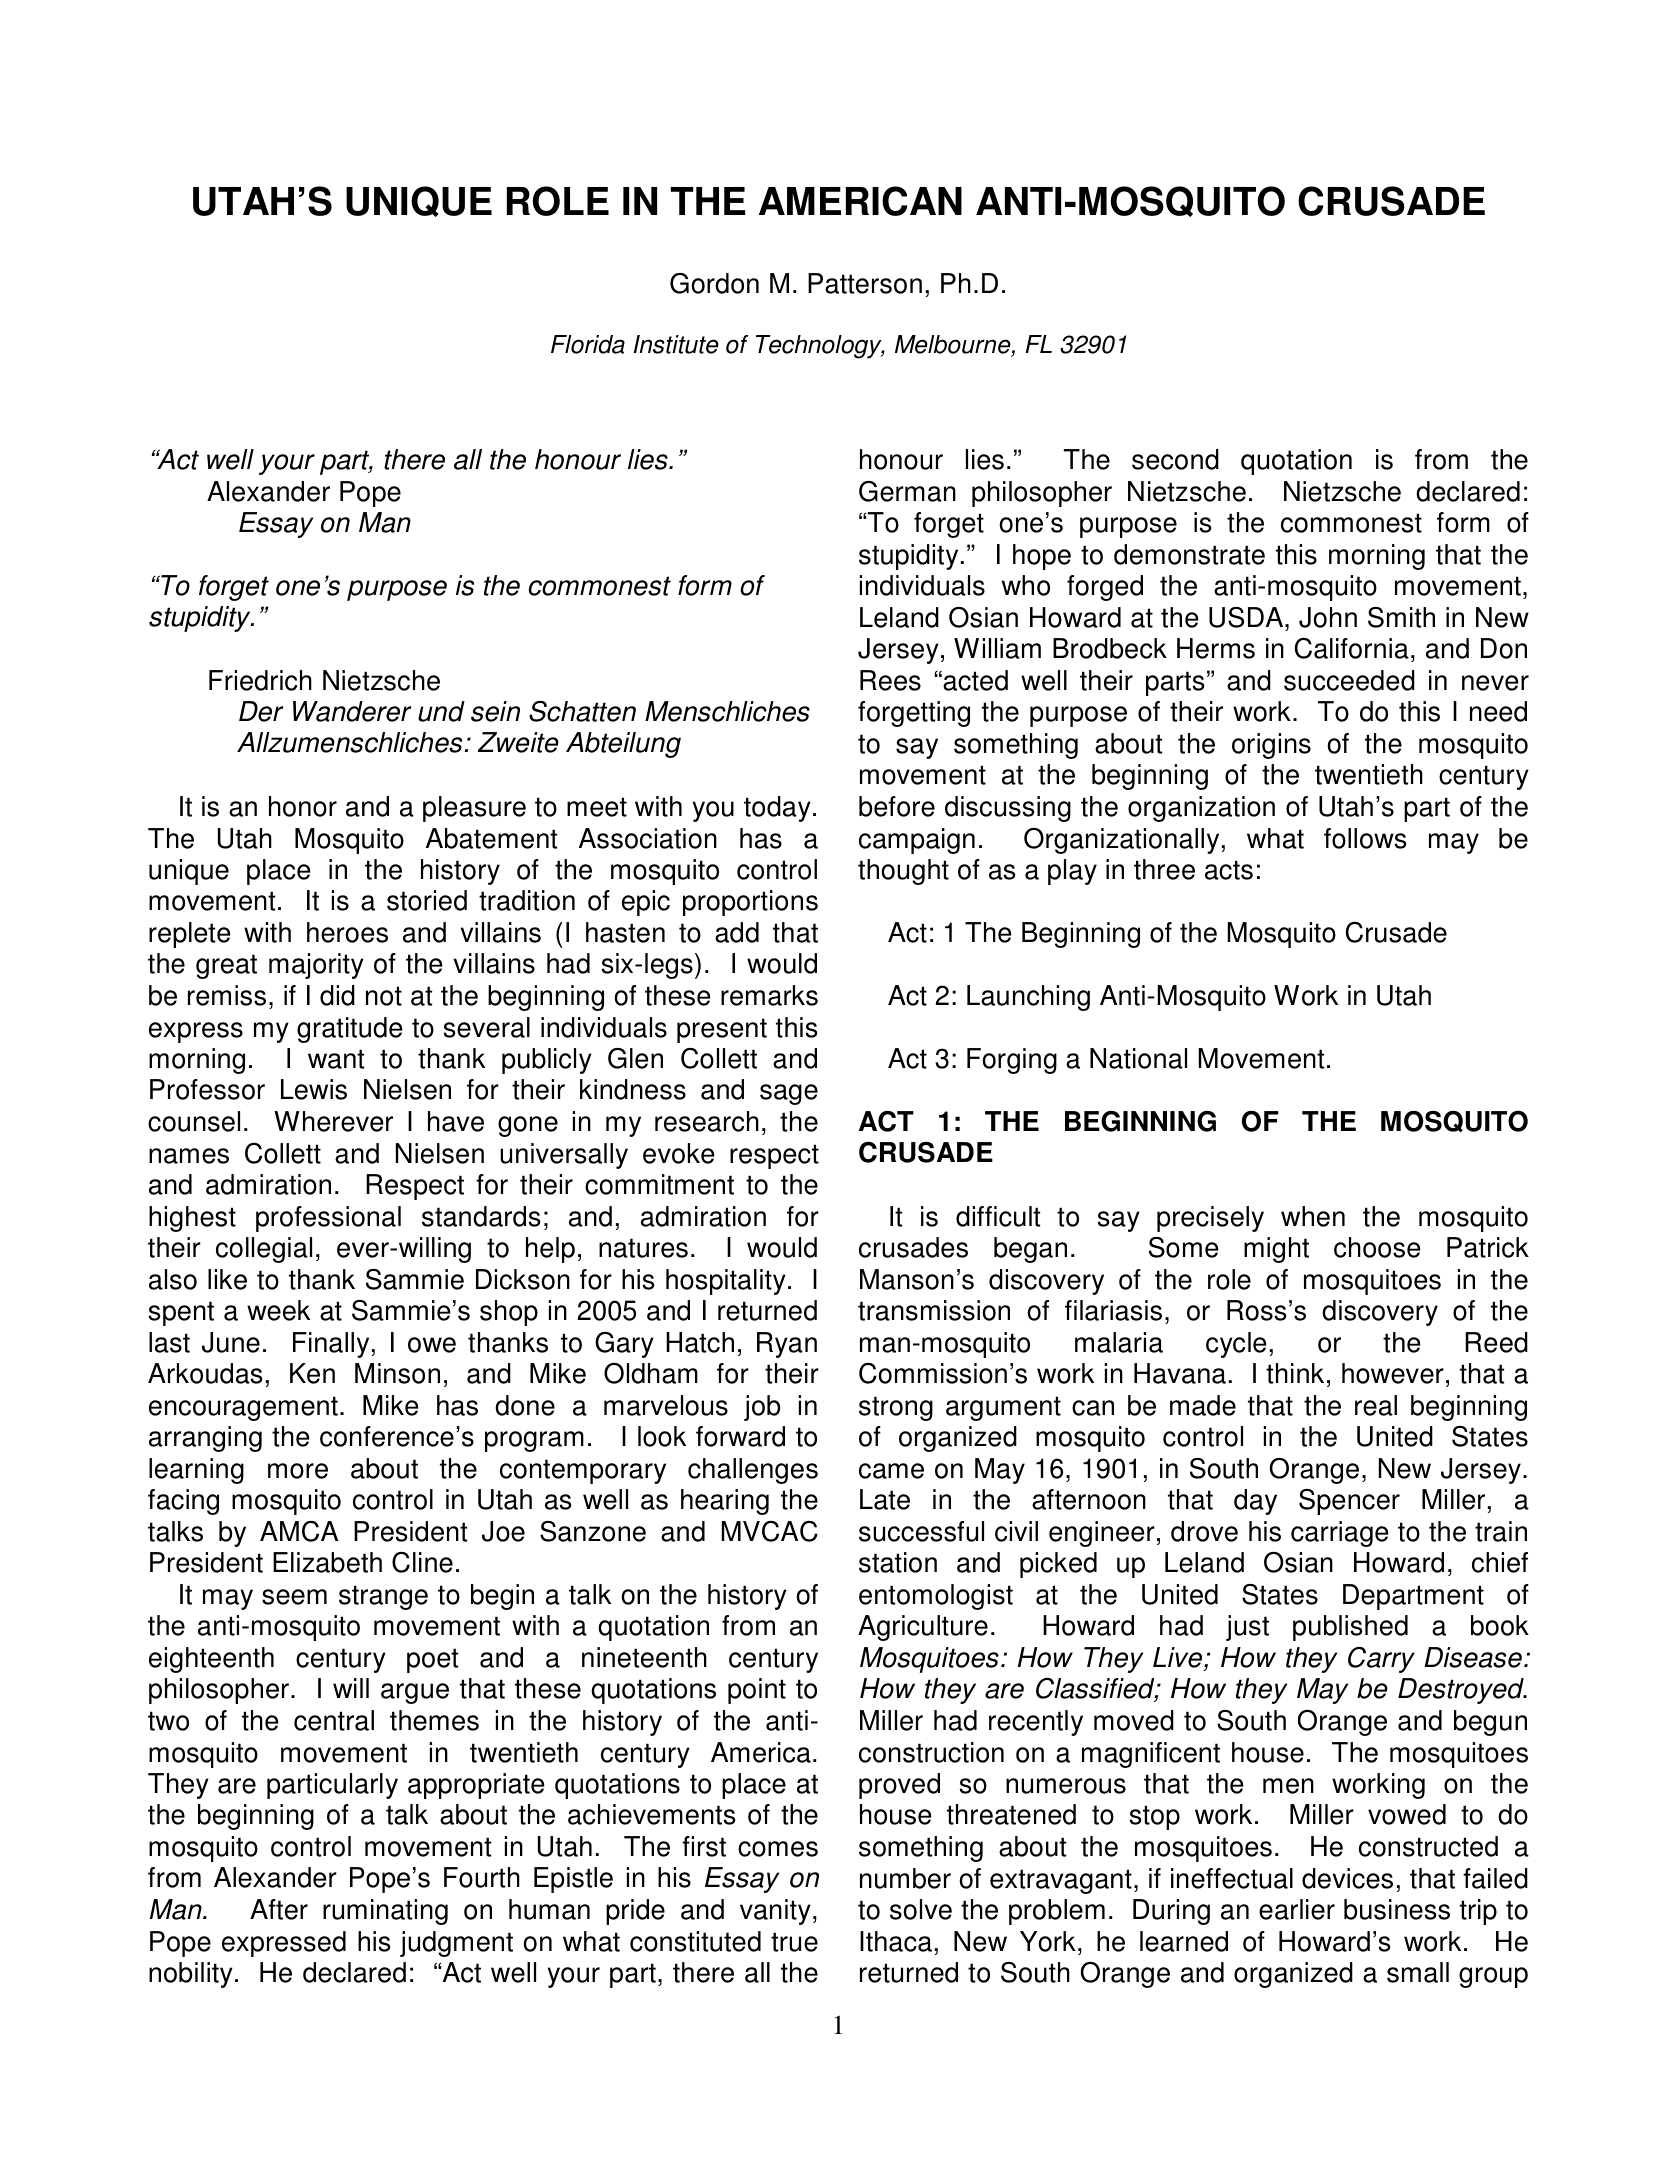 This screenshot has width=1677, height=2171. Describe the element at coordinates (1175, 459) in the screenshot. I see `second` at that location.
